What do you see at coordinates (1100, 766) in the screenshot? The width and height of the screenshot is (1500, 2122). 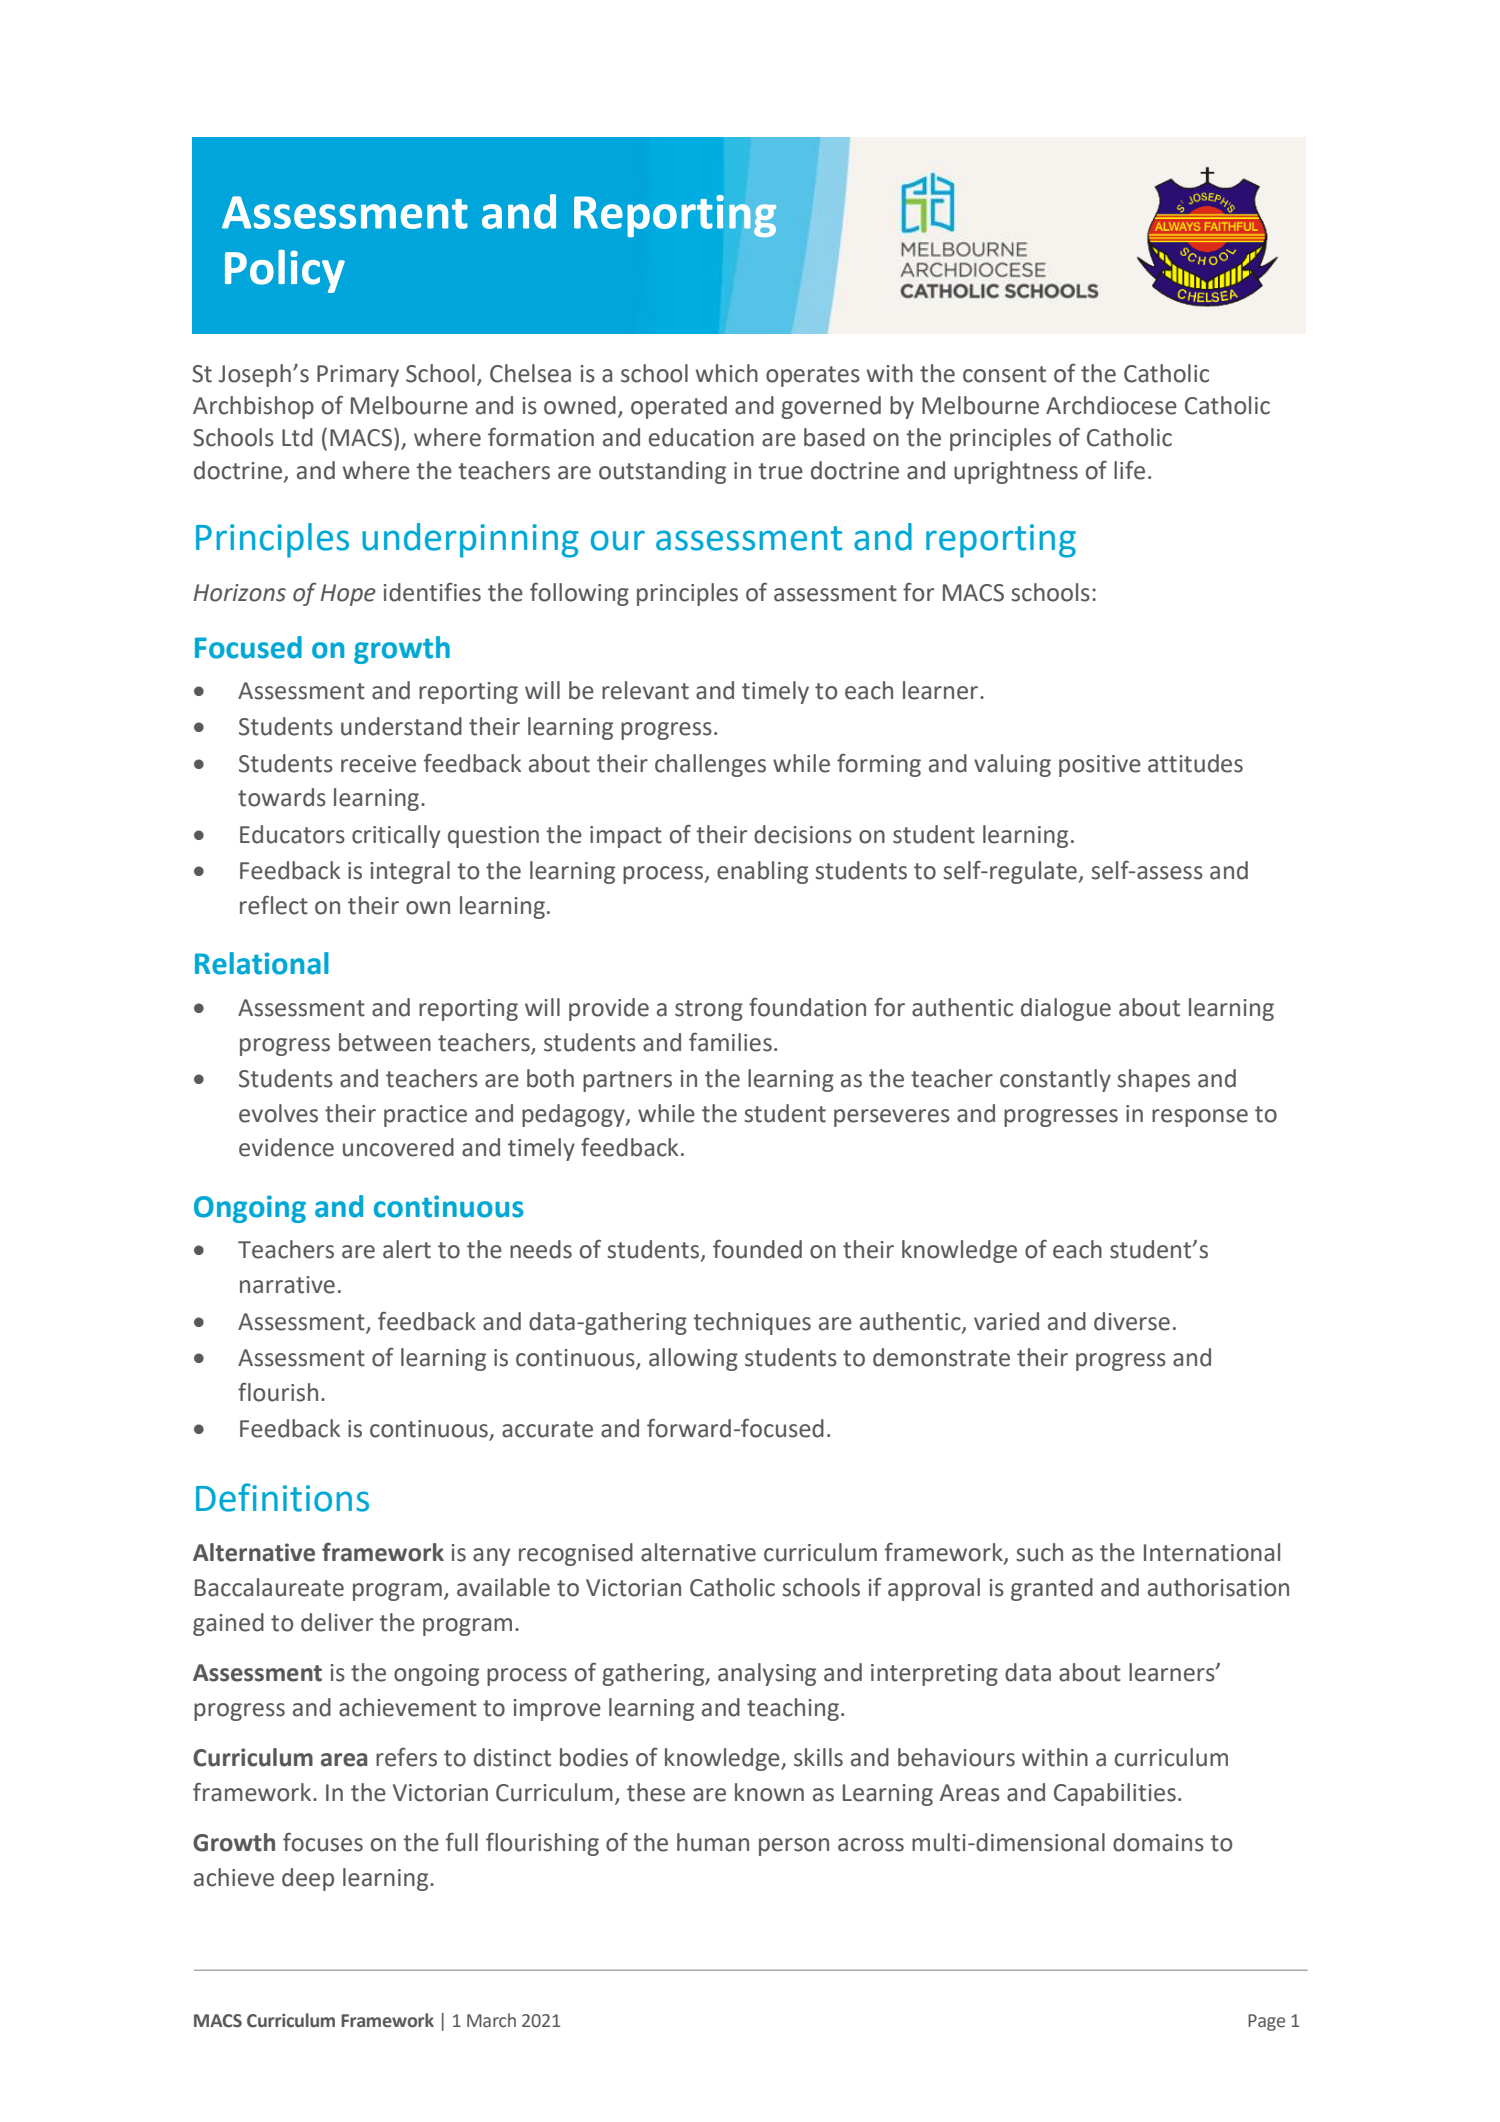 I see `positive` at bounding box center [1100, 766].
